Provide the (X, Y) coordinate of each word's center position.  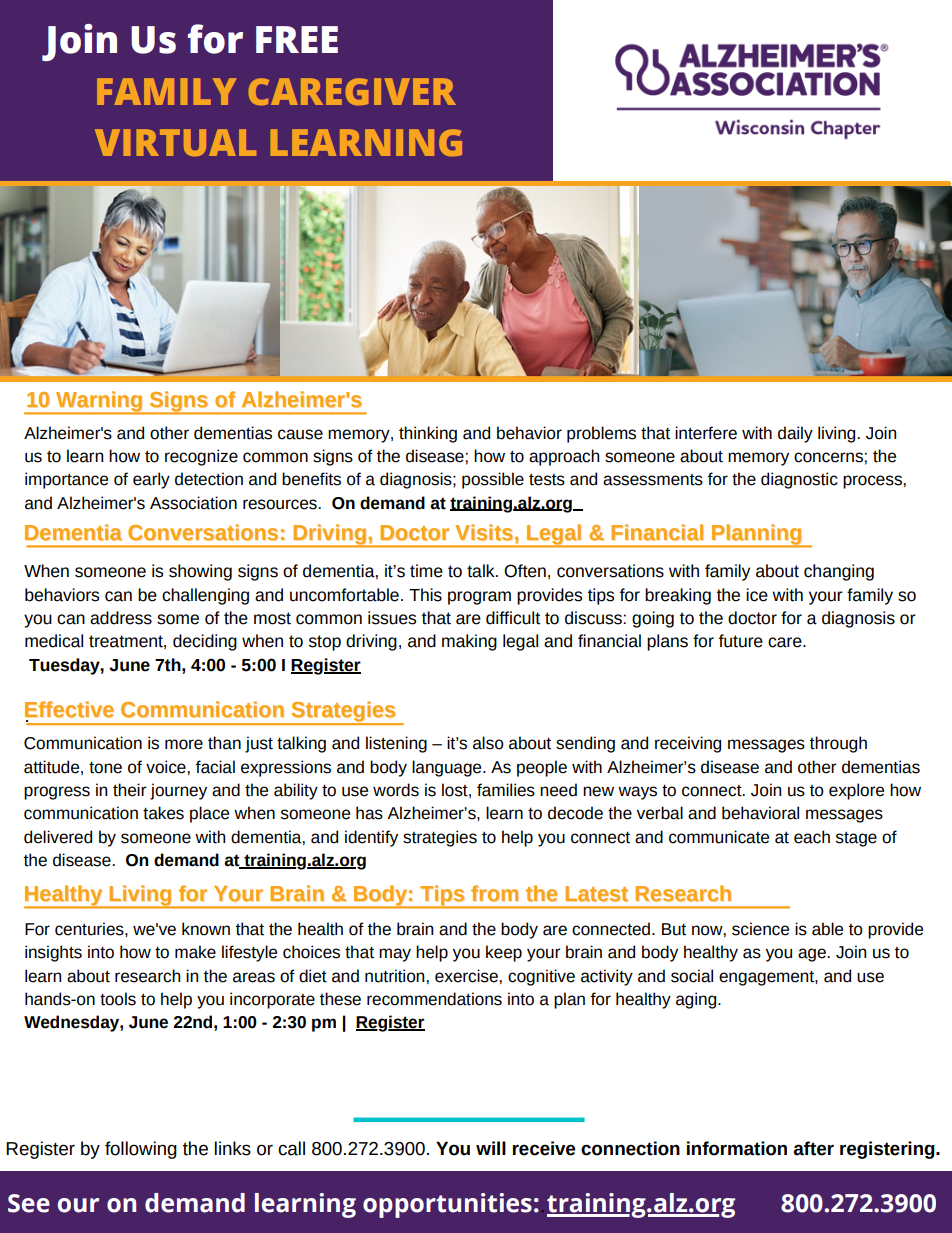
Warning (99, 402)
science (760, 929)
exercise (466, 976)
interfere (706, 433)
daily (795, 434)
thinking (428, 434)
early (151, 480)
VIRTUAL (176, 142)
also (488, 743)
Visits (484, 532)
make (195, 952)
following (141, 1150)
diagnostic (799, 480)
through (838, 744)
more (184, 744)
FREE (297, 39)
